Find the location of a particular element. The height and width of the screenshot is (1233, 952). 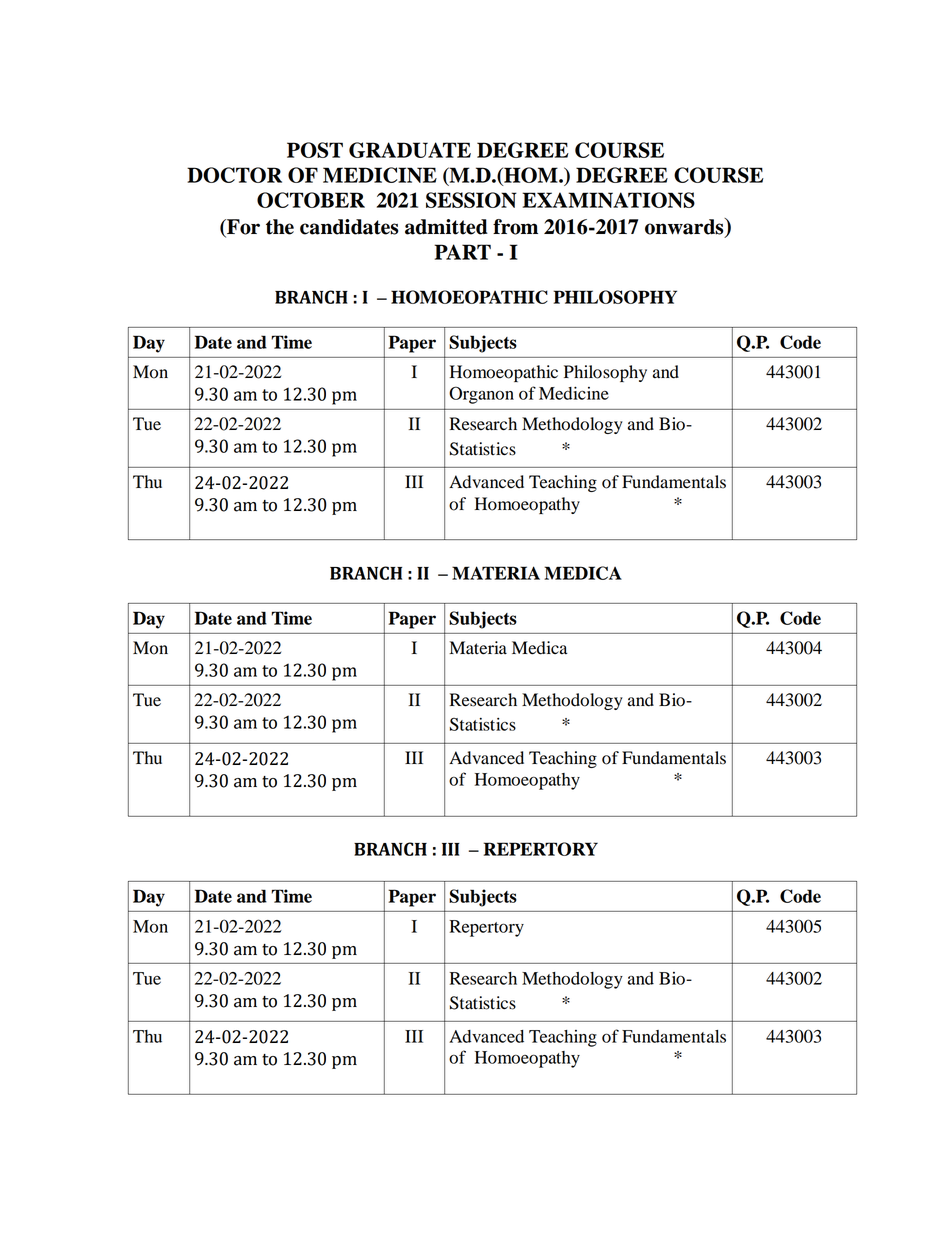

GRADUATE is located at coordinates (410, 150).
